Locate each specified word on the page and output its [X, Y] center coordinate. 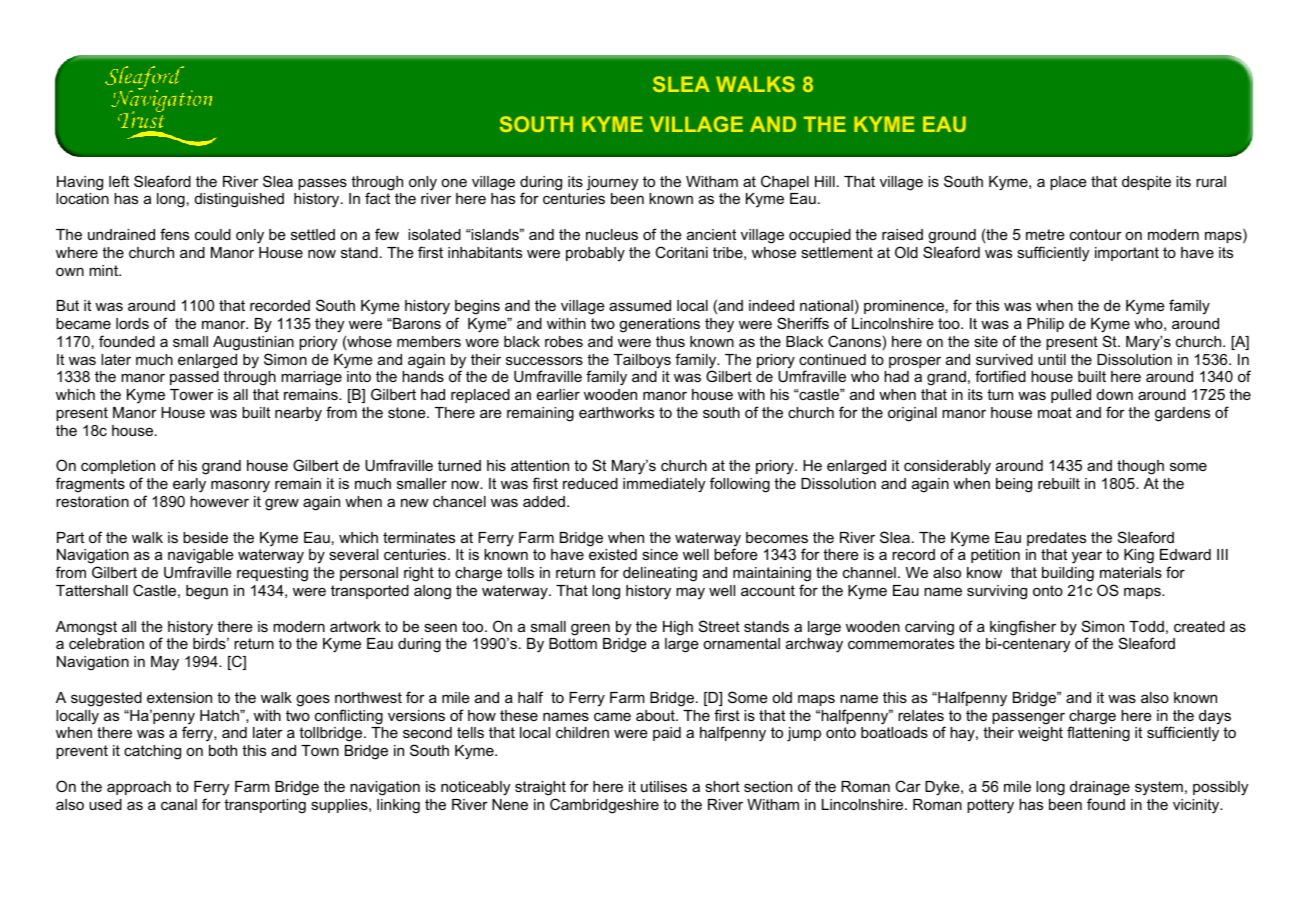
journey [612, 183]
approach [139, 788]
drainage [1100, 788]
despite [1146, 183]
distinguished [239, 200]
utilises [664, 786]
